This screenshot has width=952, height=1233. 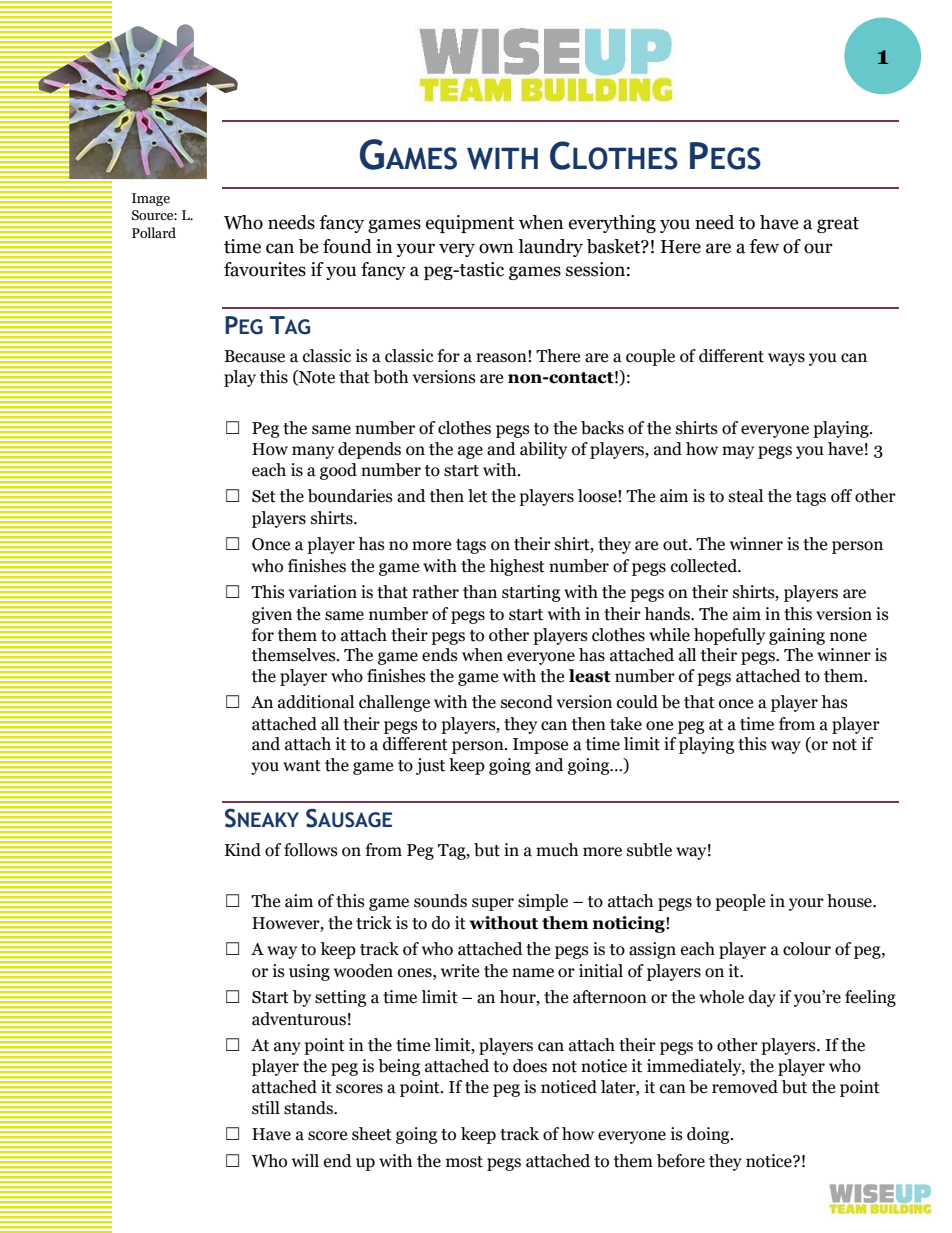 I want to click on few, so click(x=764, y=246).
